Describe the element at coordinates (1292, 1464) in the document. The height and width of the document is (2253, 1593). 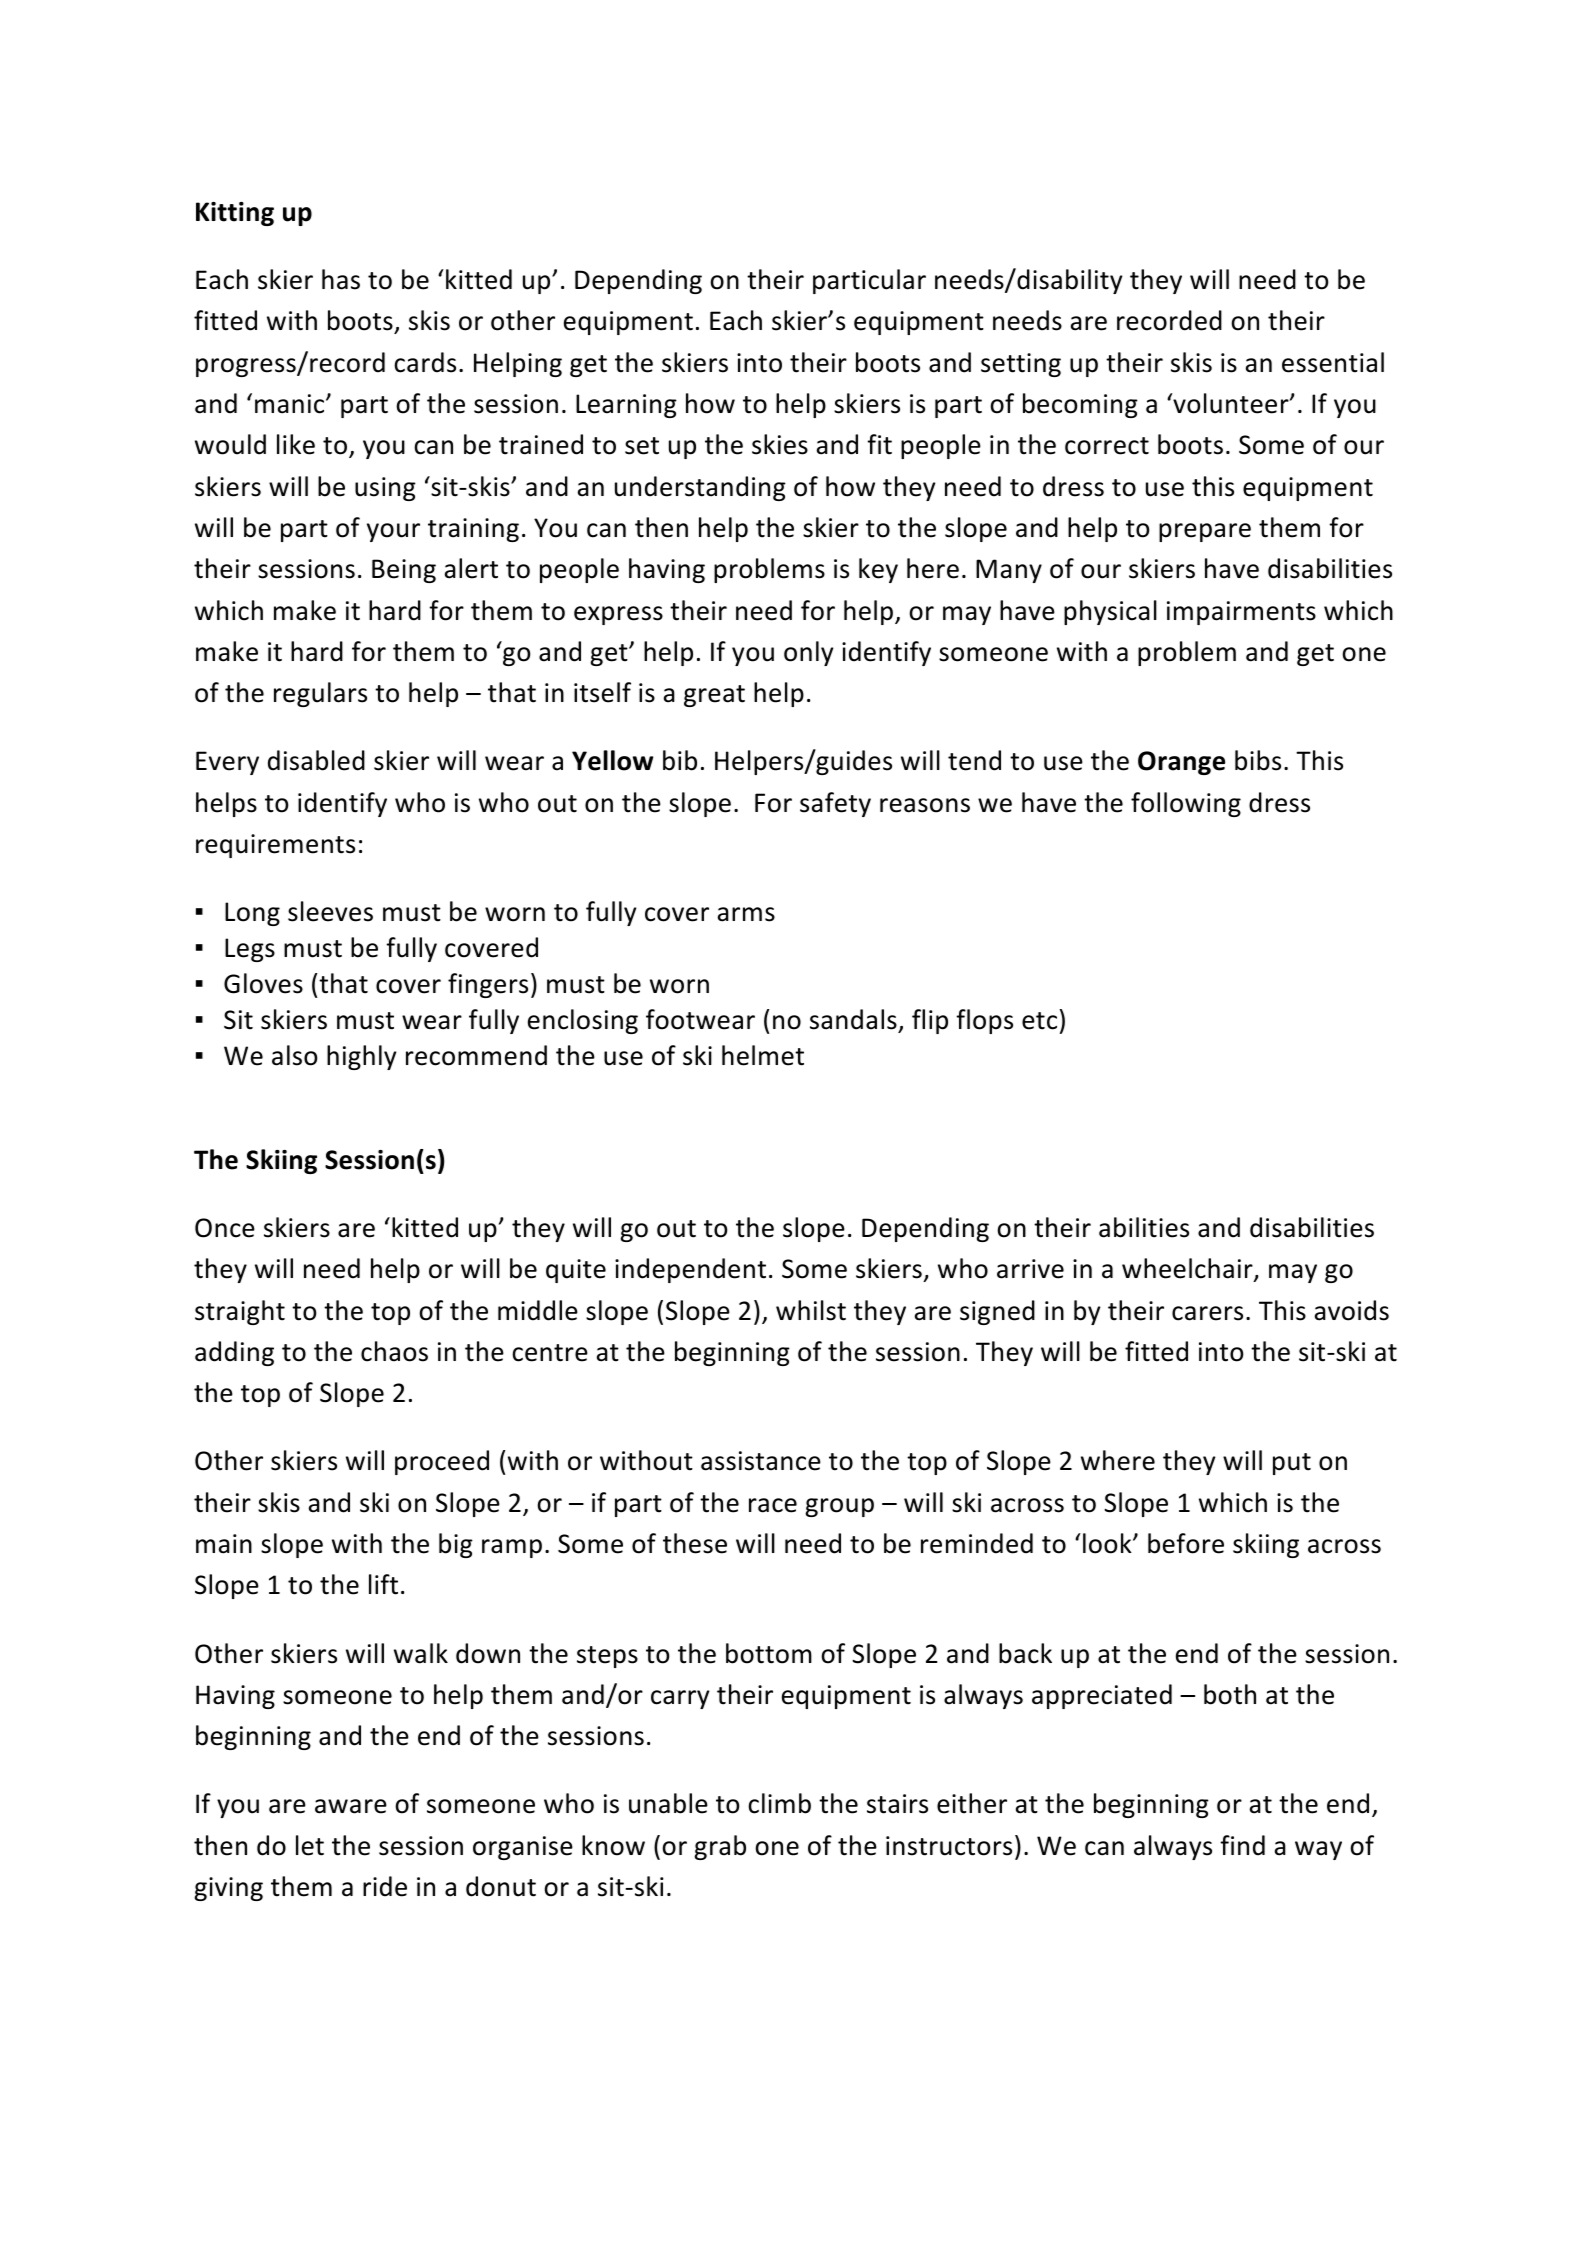
I see `put` at that location.
